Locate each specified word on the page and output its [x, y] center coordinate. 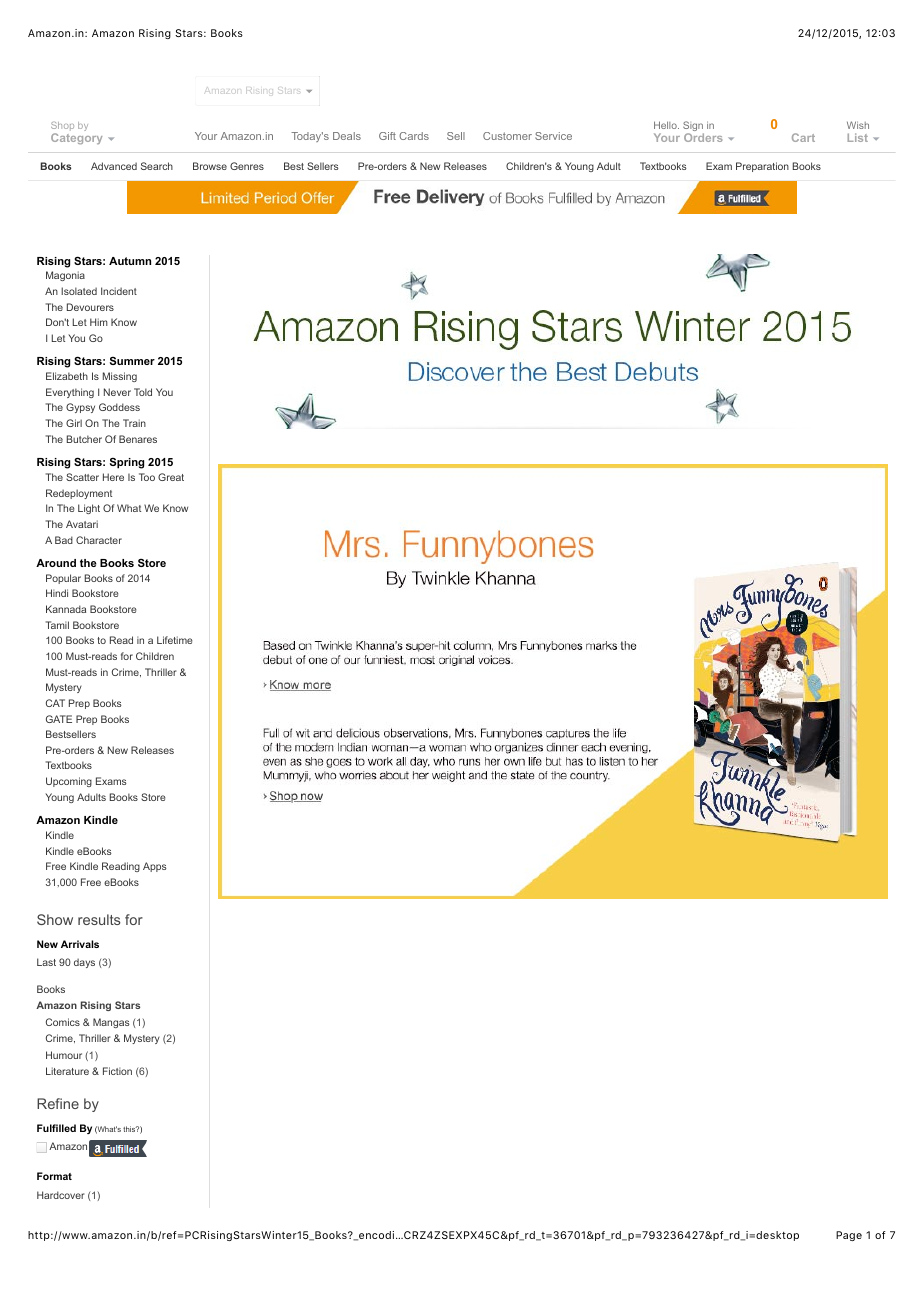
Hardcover [61, 1195]
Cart [803, 137]
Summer [132, 360]
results [99, 919]
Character [99, 540]
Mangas [111, 1023]
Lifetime [175, 640]
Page [849, 1236]
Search [157, 166]
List [858, 137]
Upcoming [69, 782]
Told [143, 392]
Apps [155, 867]
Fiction [117, 1071]
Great [171, 477]
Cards [414, 136]
